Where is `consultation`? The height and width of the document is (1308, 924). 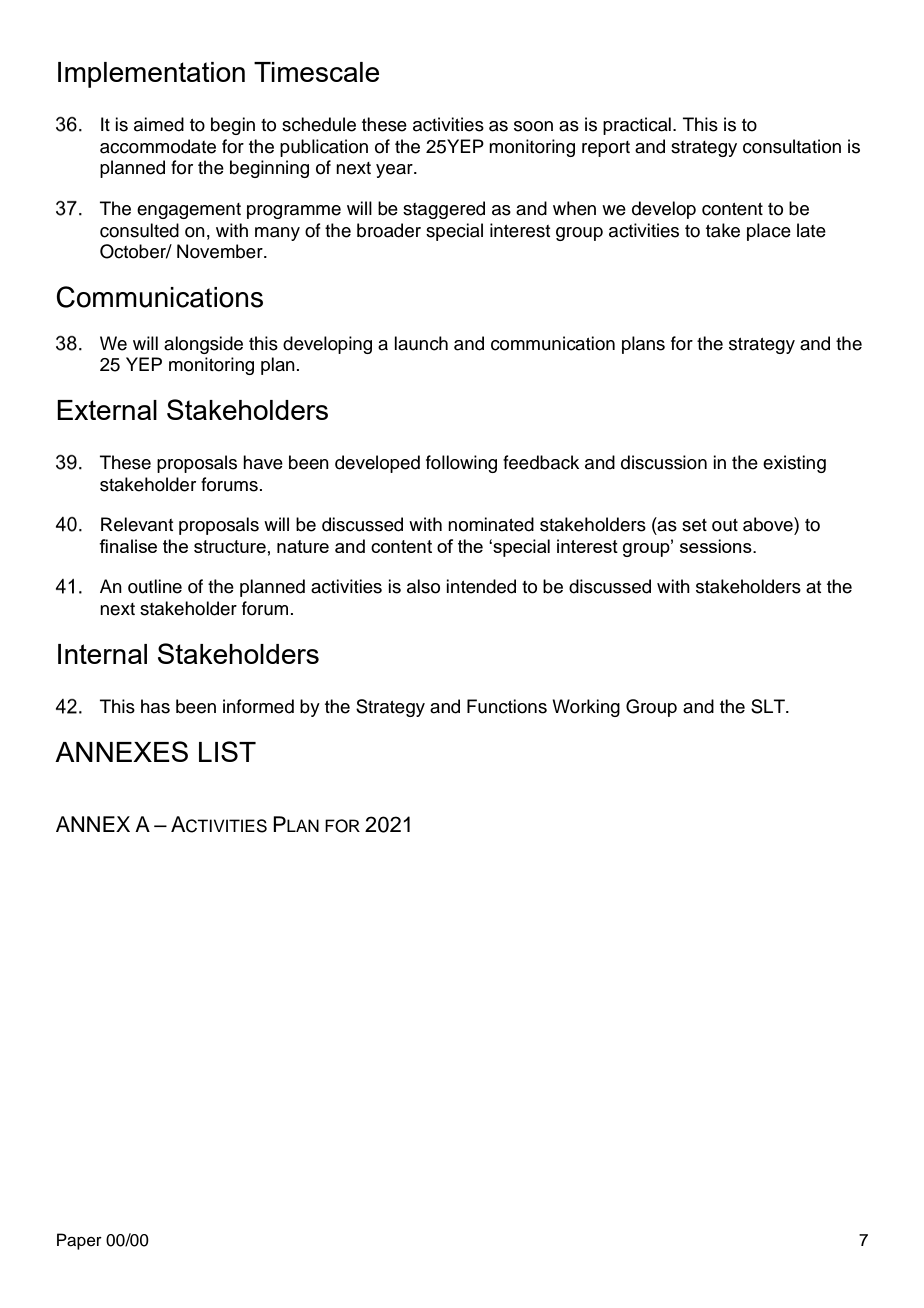
consultation is located at coordinates (792, 146).
